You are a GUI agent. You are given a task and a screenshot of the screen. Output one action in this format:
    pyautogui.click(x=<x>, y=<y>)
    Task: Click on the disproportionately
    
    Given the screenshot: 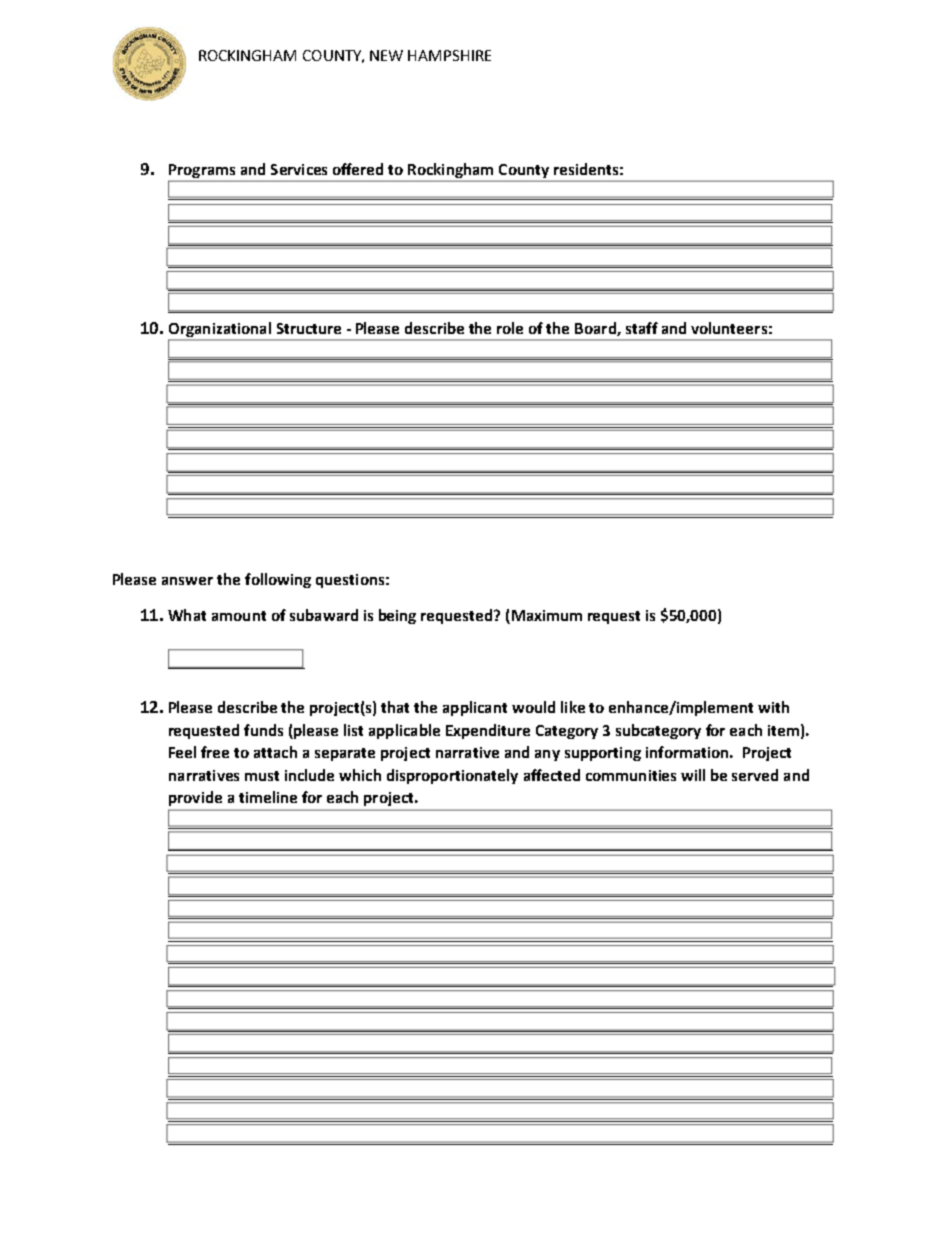 What is the action you would take?
    pyautogui.click(x=452, y=776)
